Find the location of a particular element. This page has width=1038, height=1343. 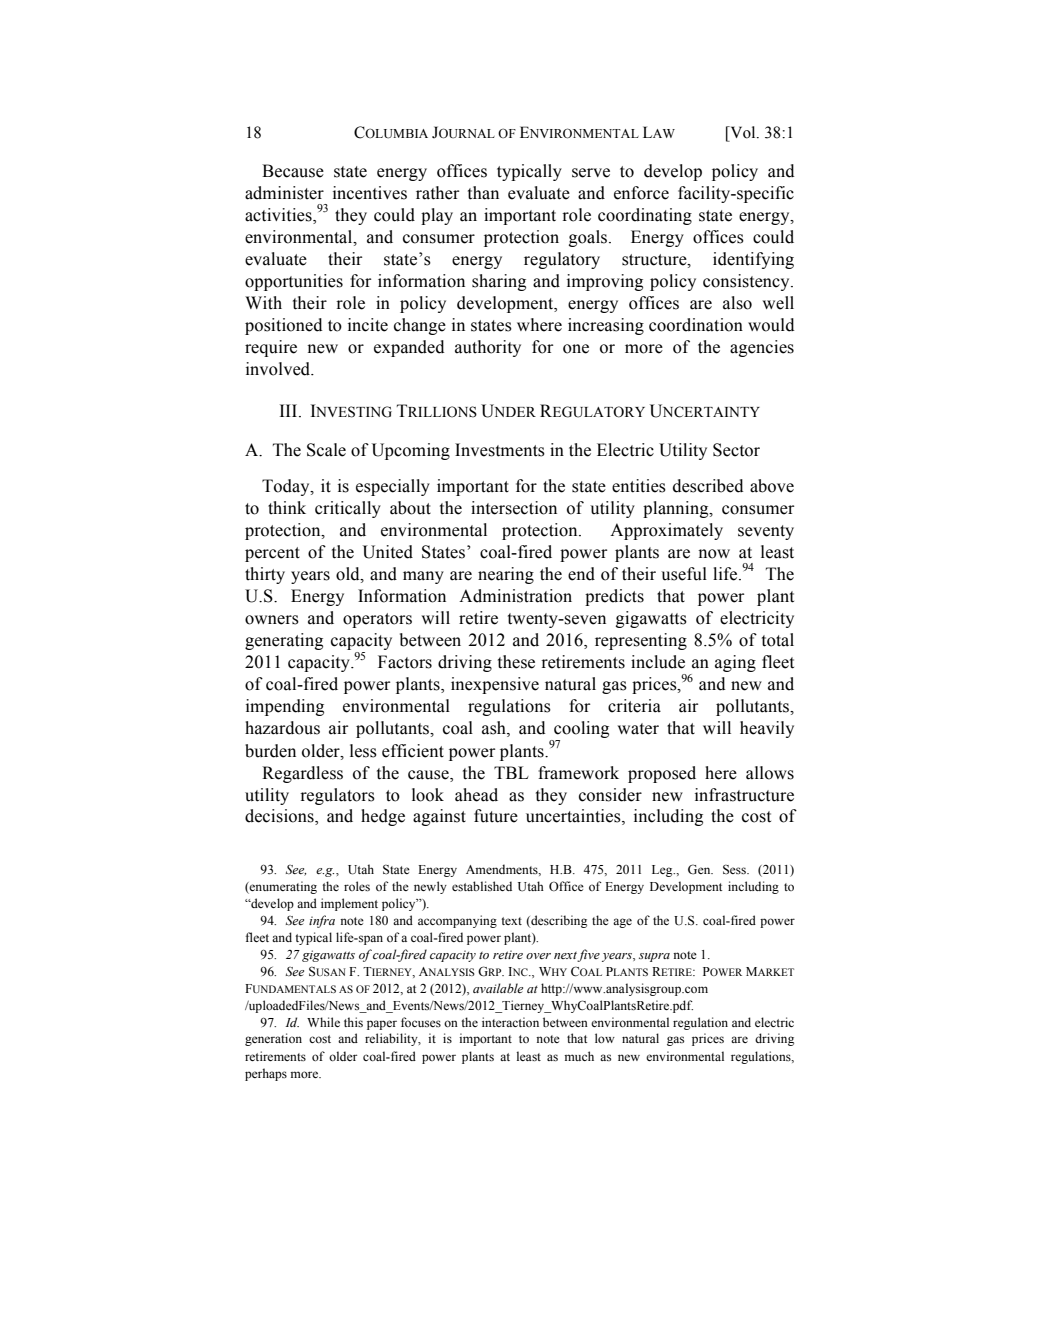

intersection is located at coordinates (514, 508).
